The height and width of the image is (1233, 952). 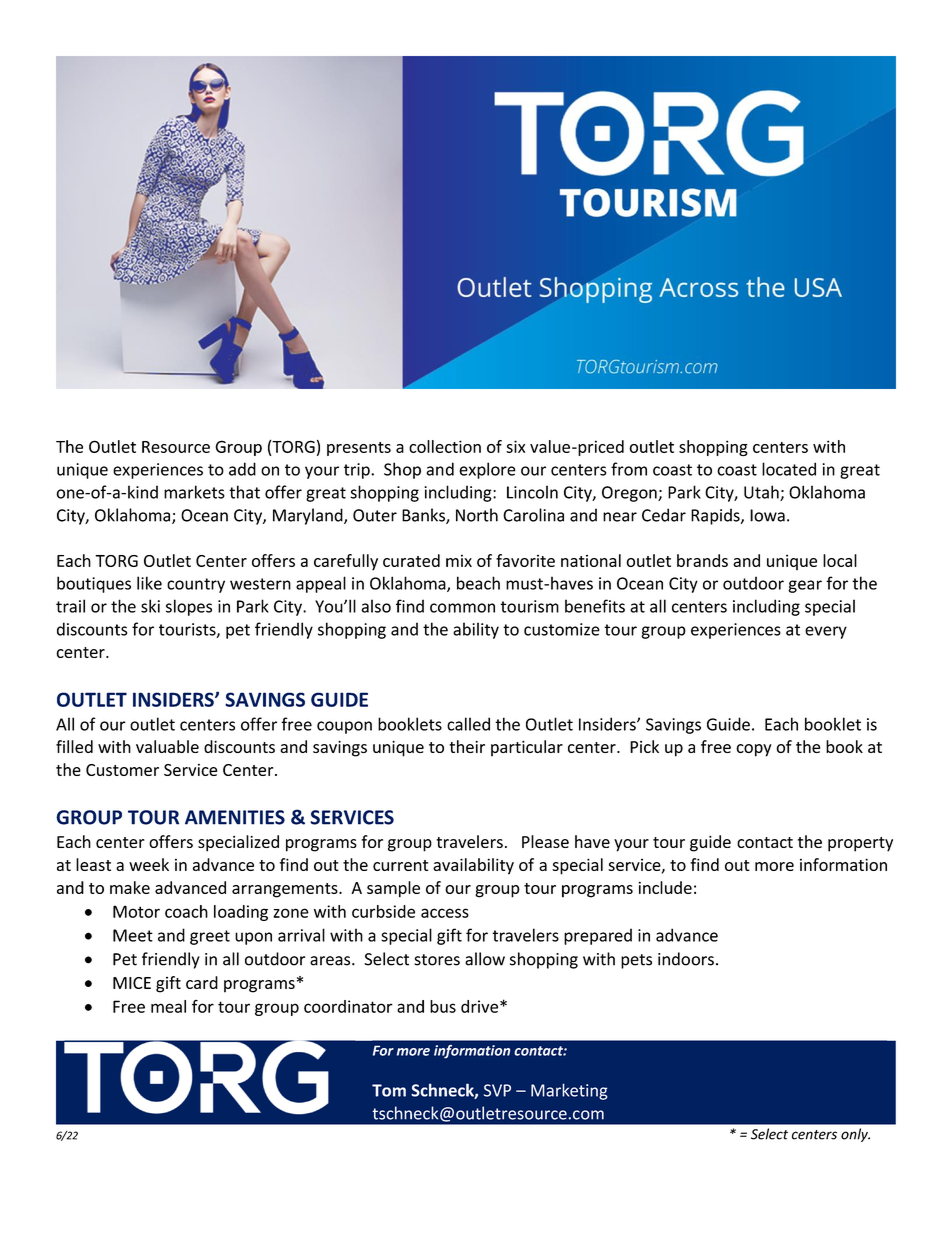 I want to click on coach, so click(x=186, y=911).
